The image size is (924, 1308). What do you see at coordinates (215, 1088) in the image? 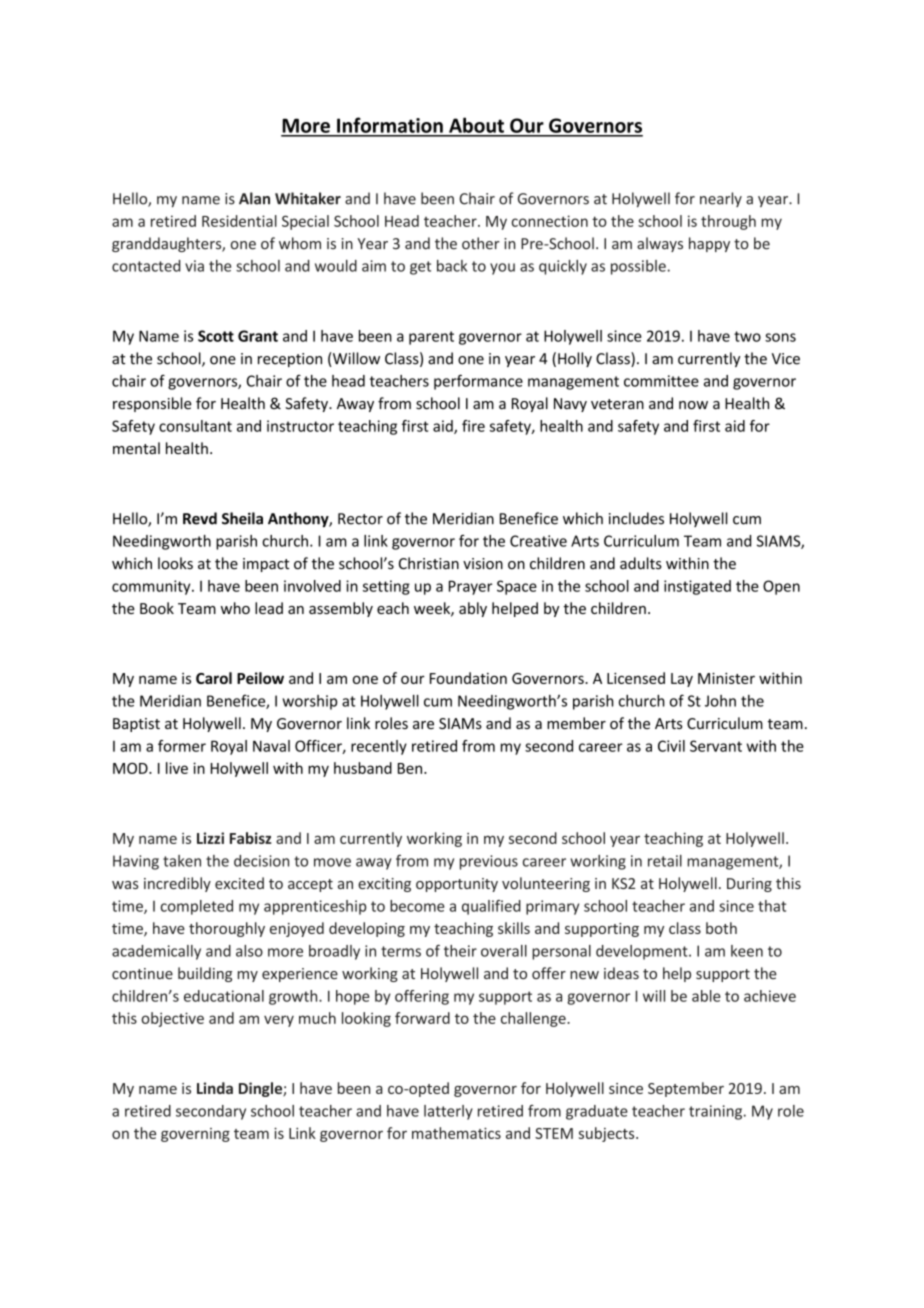
I see `Linda` at bounding box center [215, 1088].
